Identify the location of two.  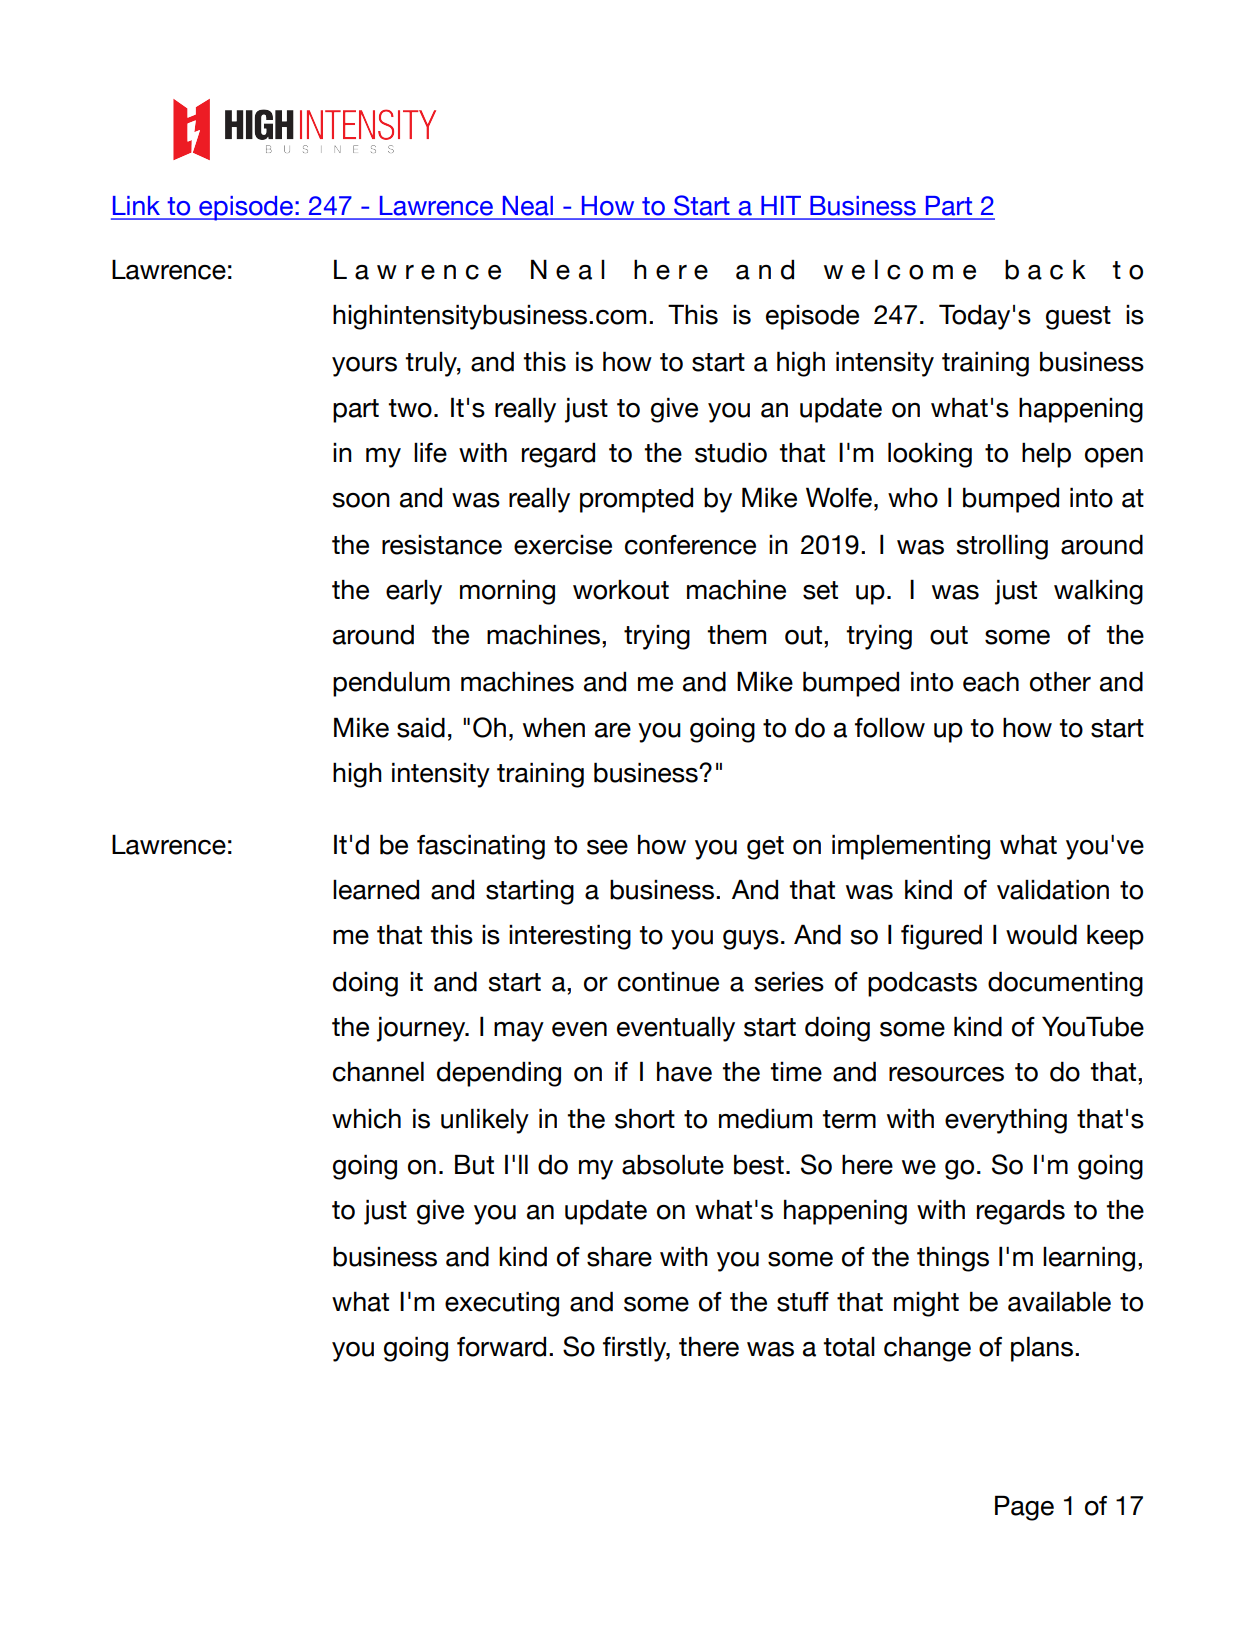
(410, 408).
